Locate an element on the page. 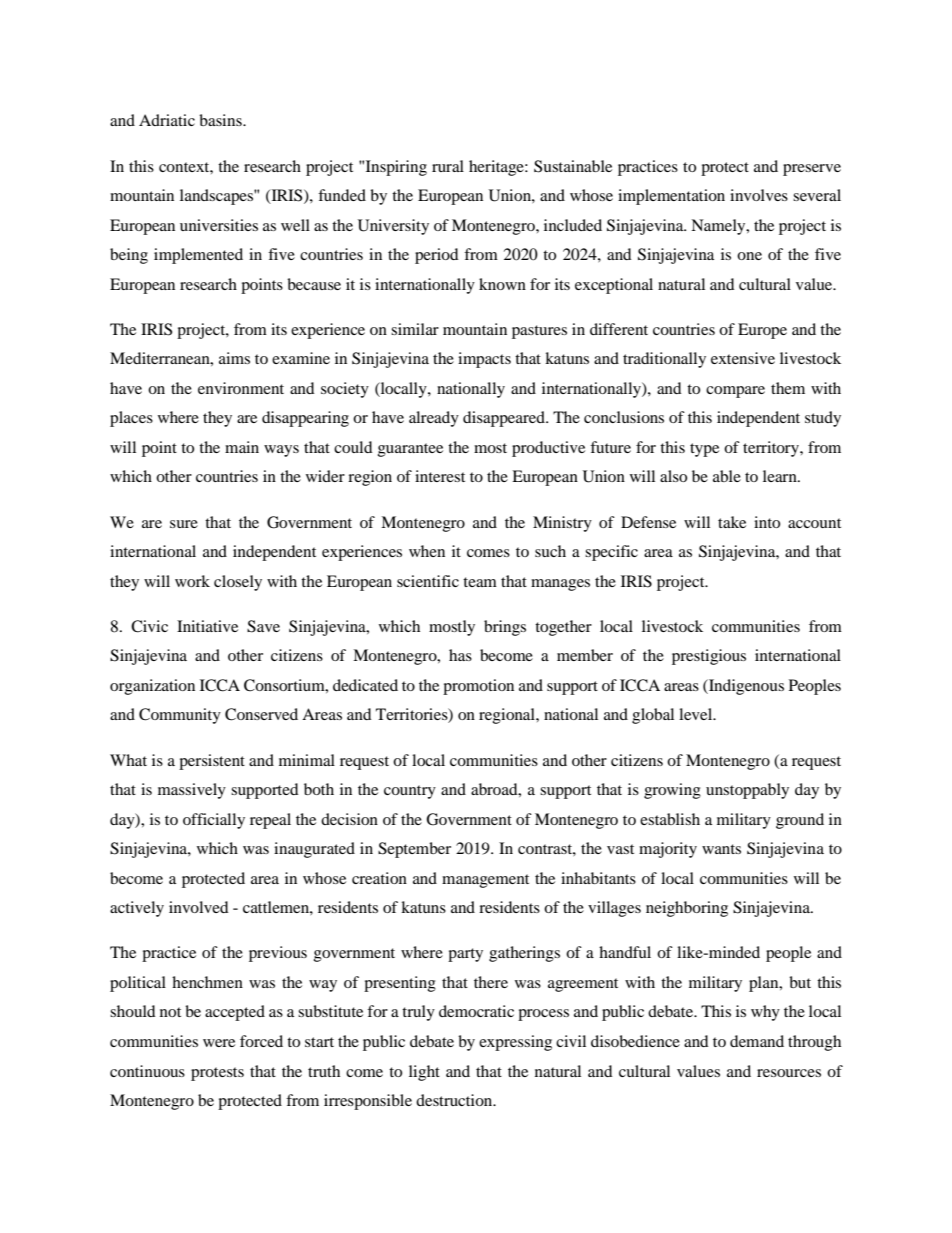 The height and width of the image is (1233, 952). Initiative is located at coordinates (207, 626).
